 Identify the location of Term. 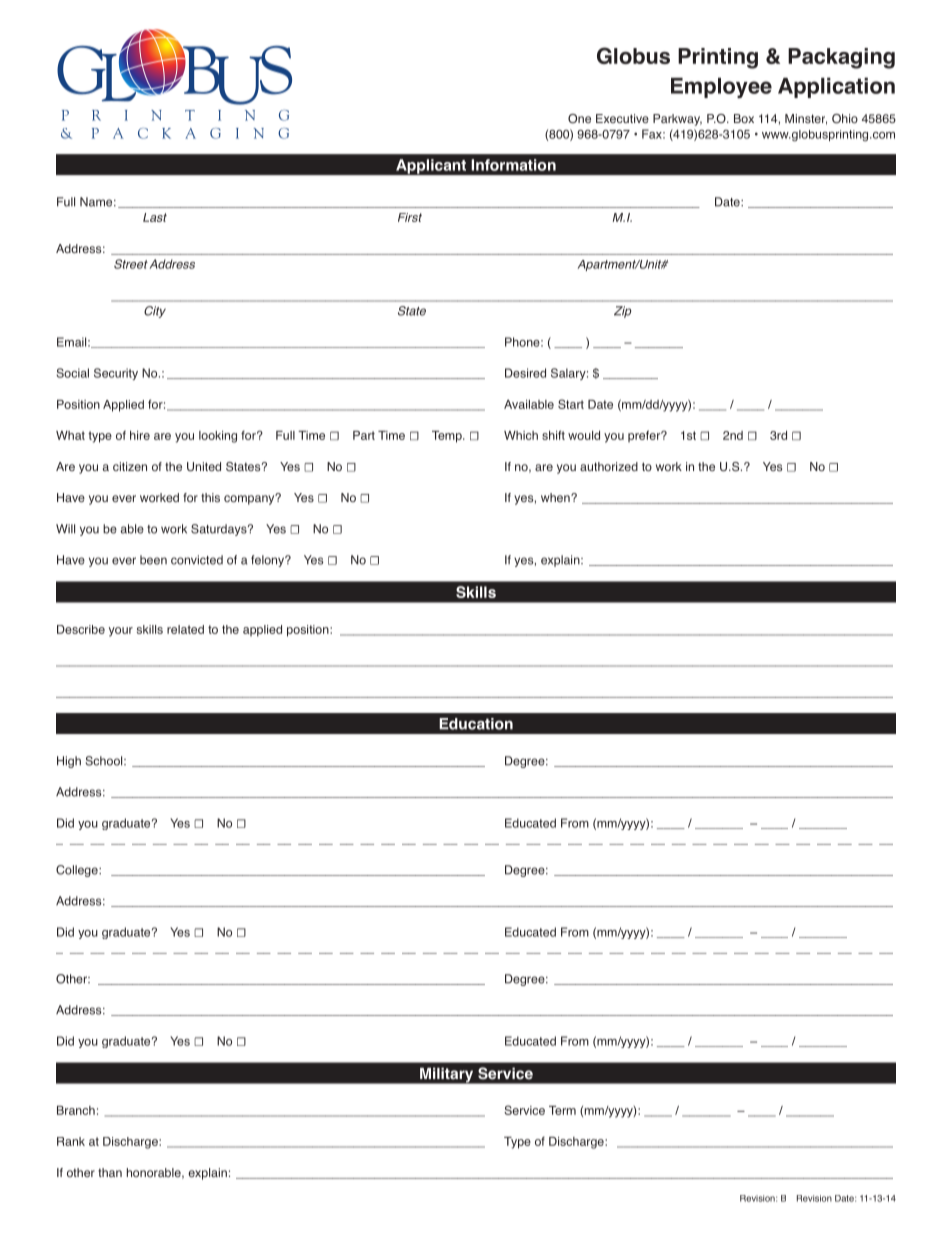
(562, 1110).
